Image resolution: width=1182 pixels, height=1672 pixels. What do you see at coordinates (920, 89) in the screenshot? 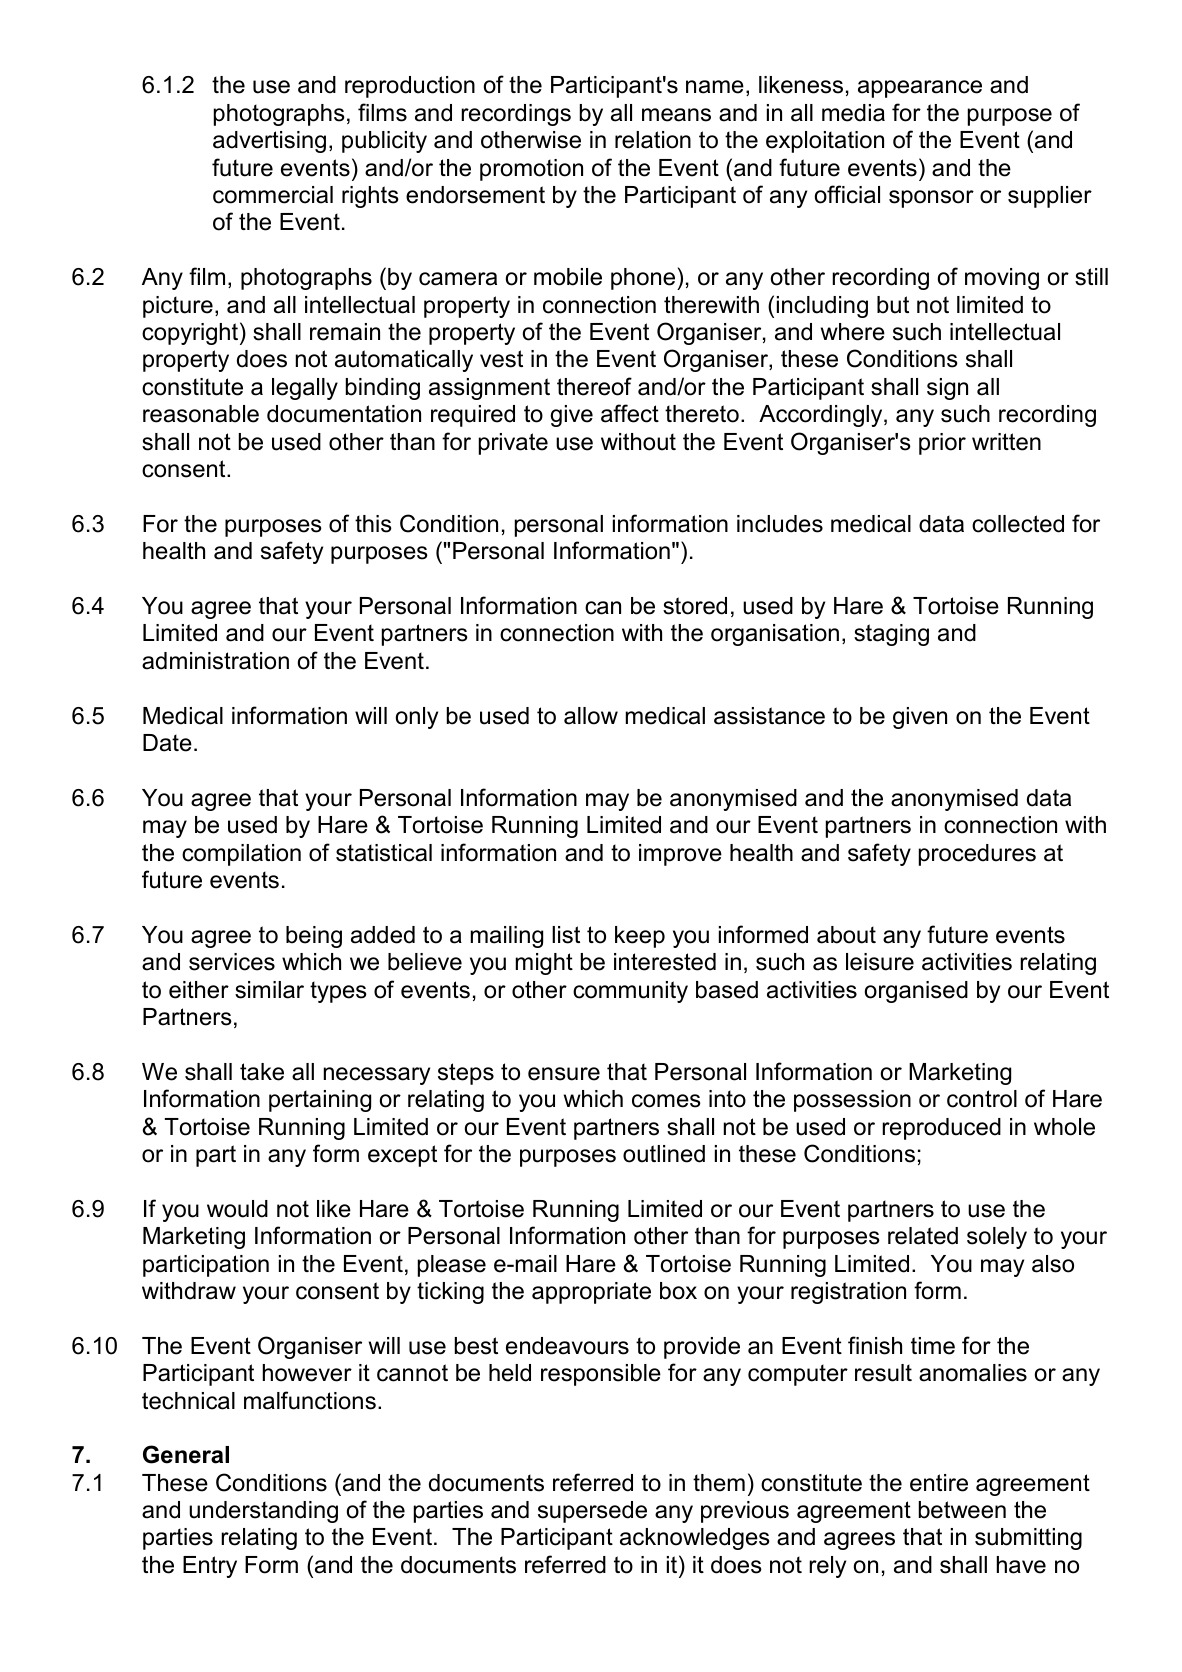
I see `appearance` at bounding box center [920, 89].
